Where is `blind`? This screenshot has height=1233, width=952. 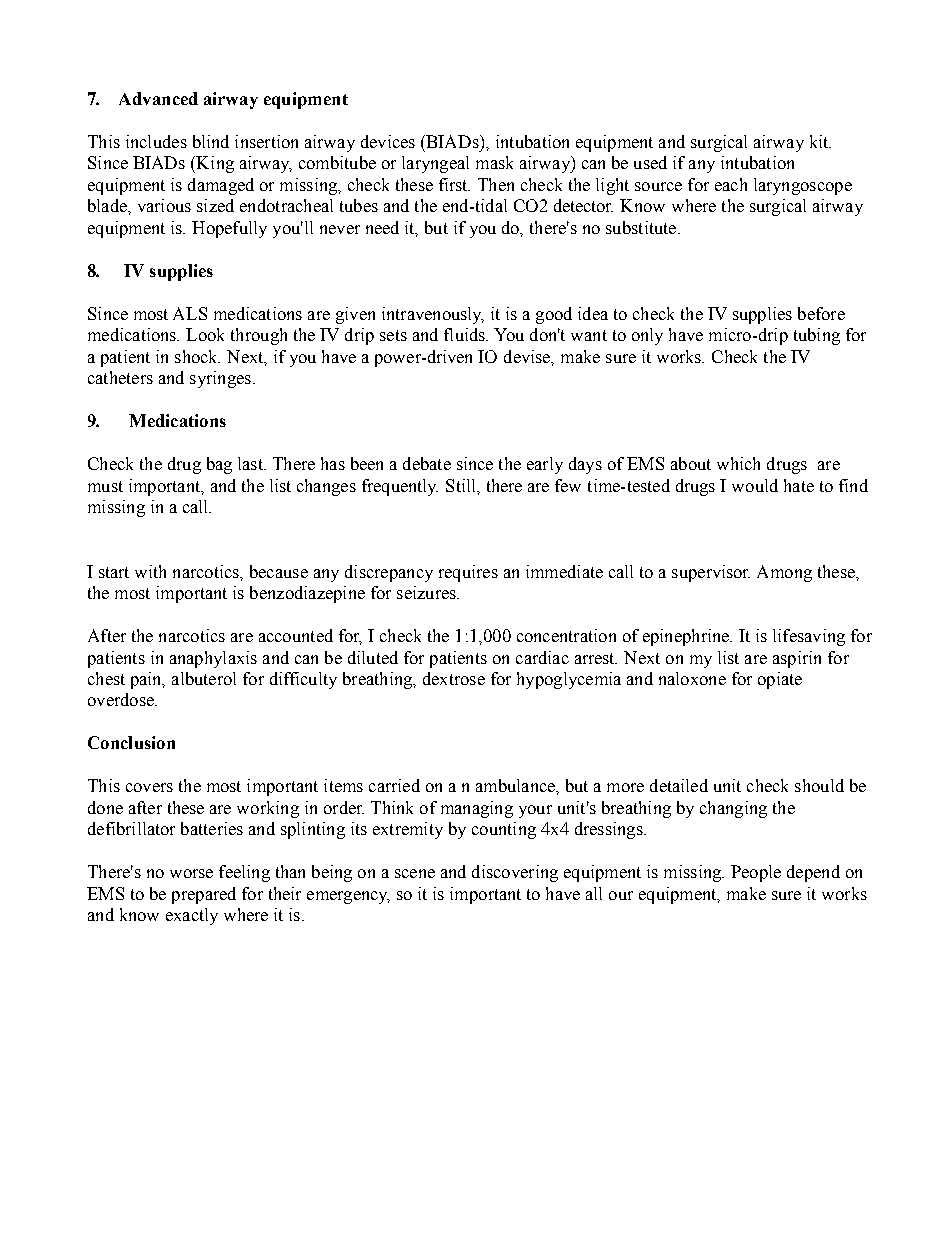
blind is located at coordinates (211, 141).
